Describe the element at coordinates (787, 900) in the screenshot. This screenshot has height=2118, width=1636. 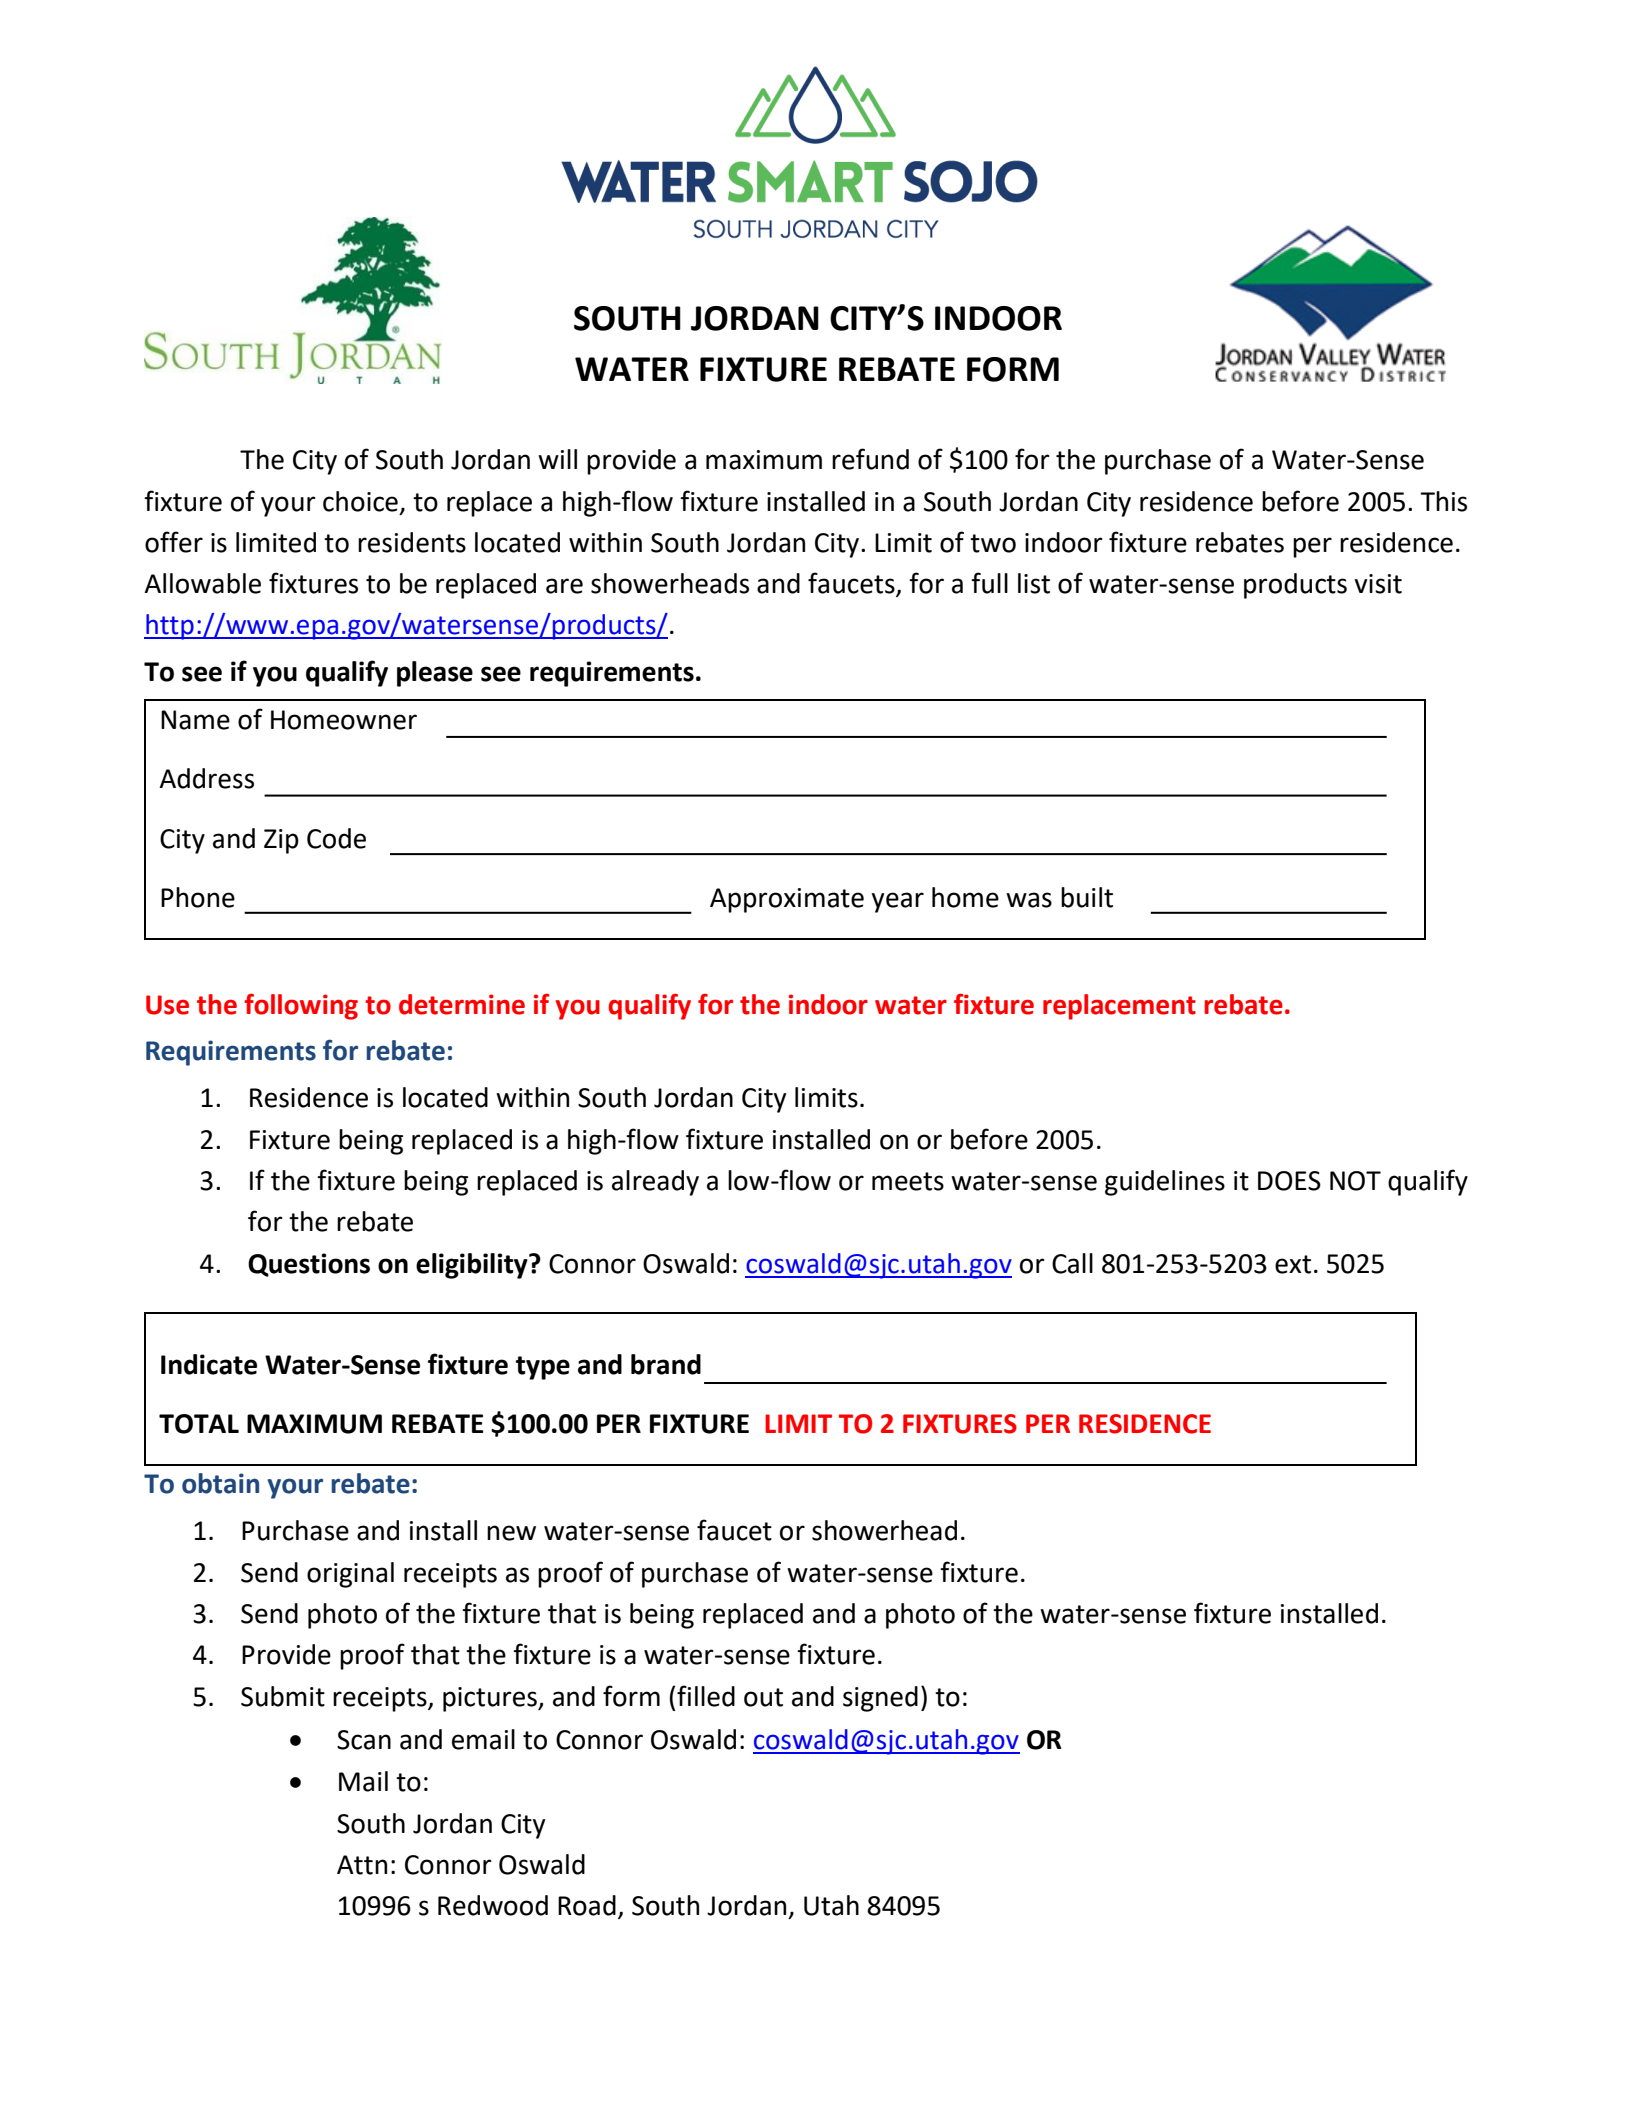
I see `Approximate` at that location.
